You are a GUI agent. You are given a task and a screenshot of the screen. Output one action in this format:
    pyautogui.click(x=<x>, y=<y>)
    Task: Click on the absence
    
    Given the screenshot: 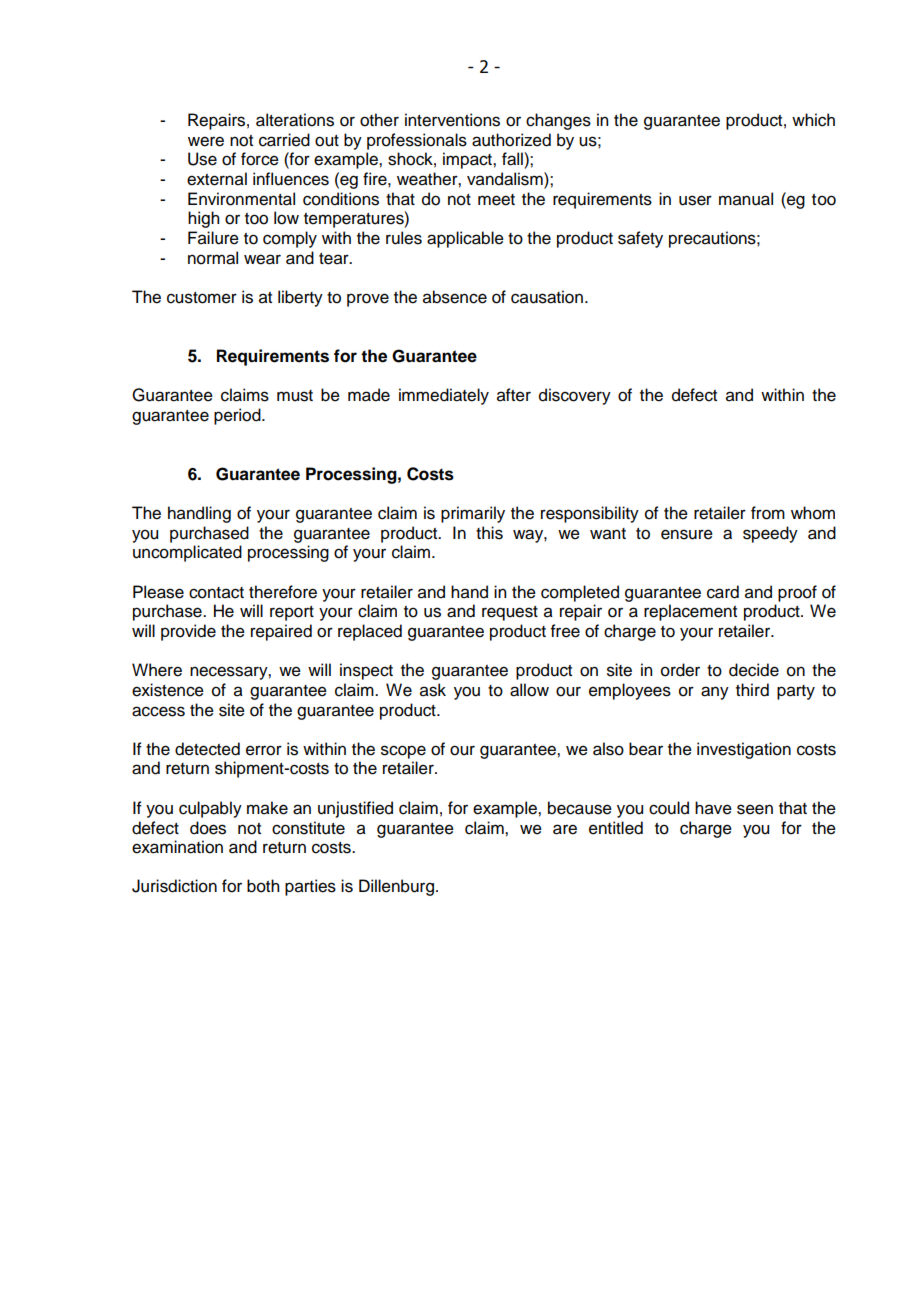 What is the action you would take?
    pyautogui.click(x=455, y=297)
